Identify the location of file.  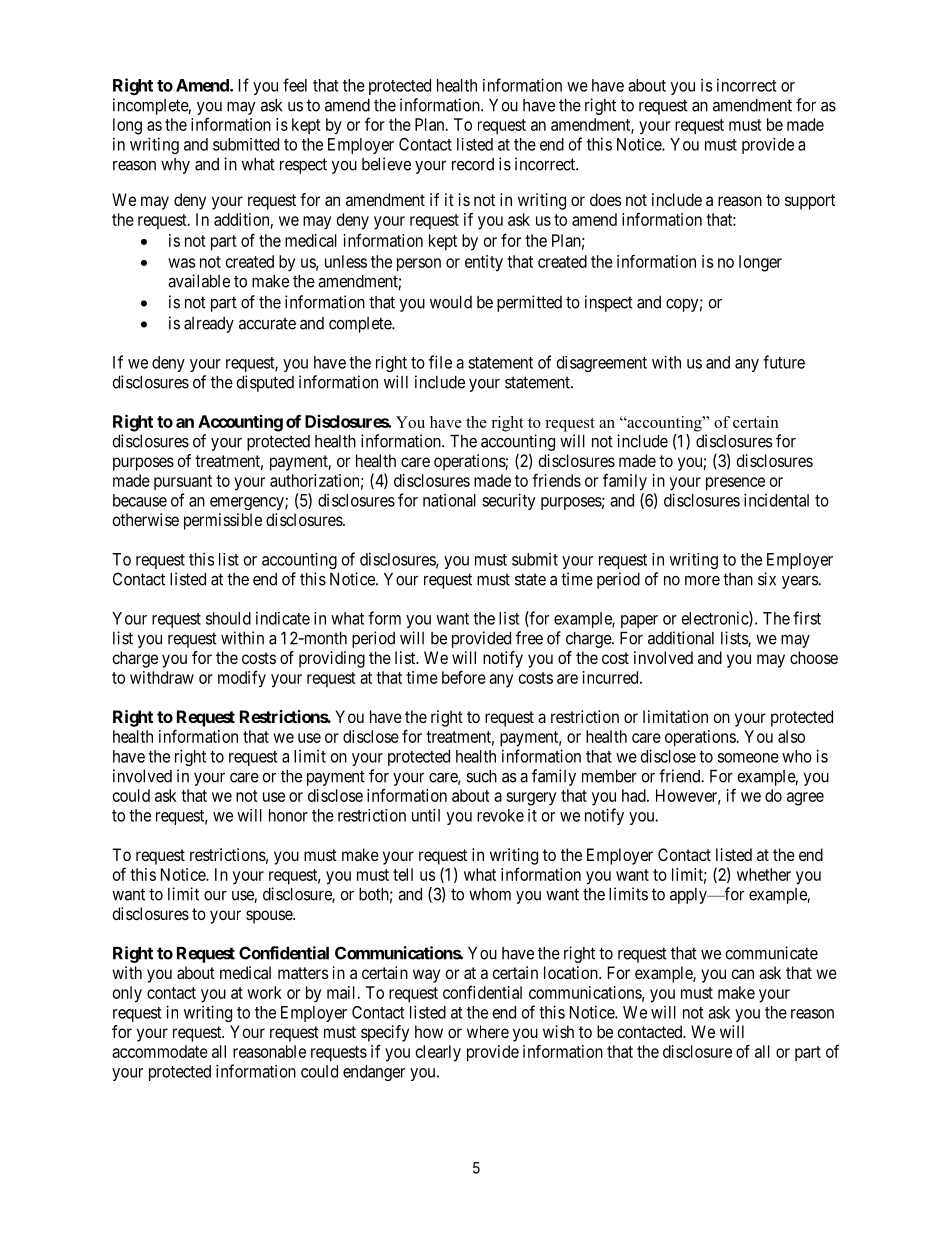
(440, 362).
